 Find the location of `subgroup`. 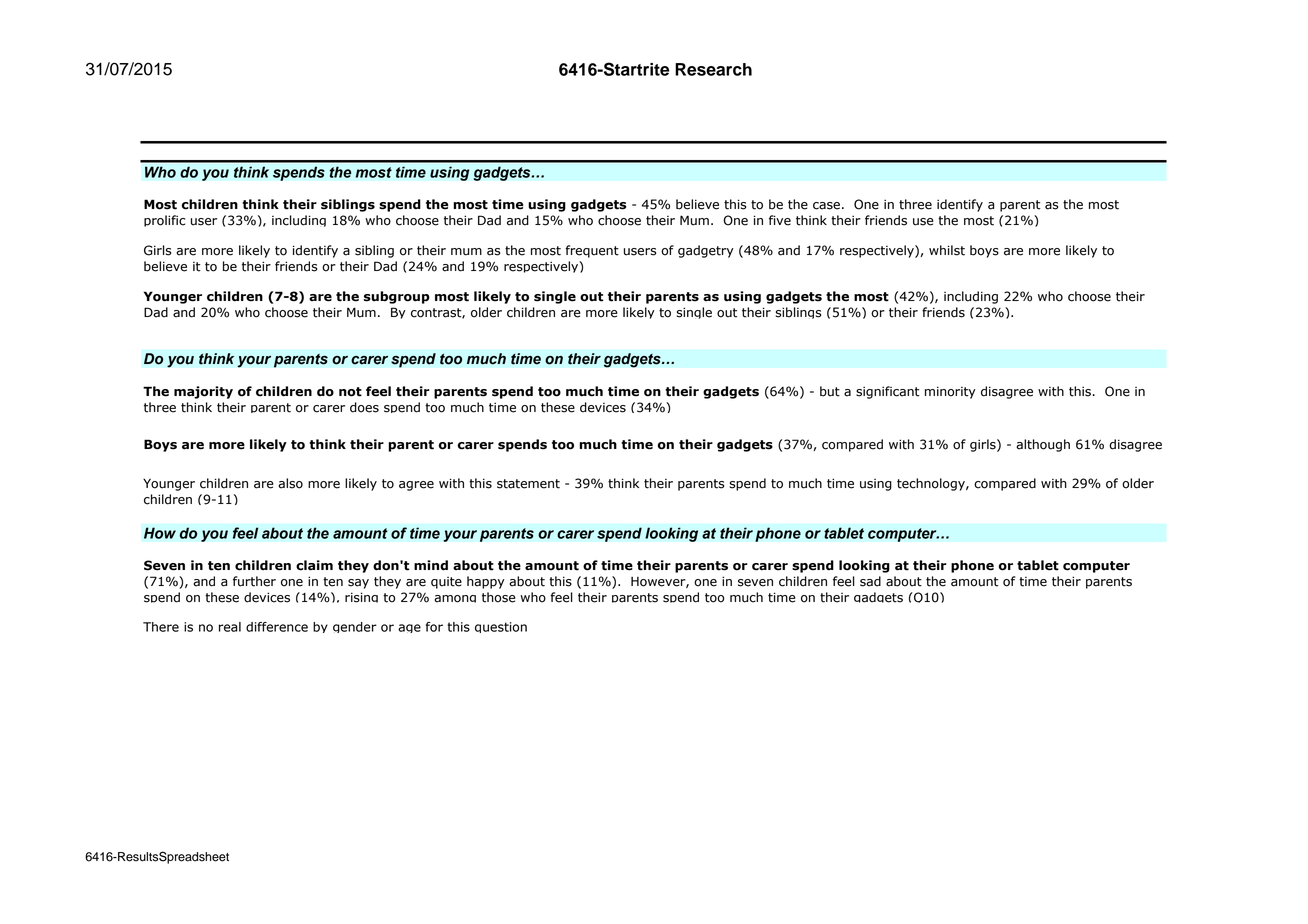

subgroup is located at coordinates (397, 297).
